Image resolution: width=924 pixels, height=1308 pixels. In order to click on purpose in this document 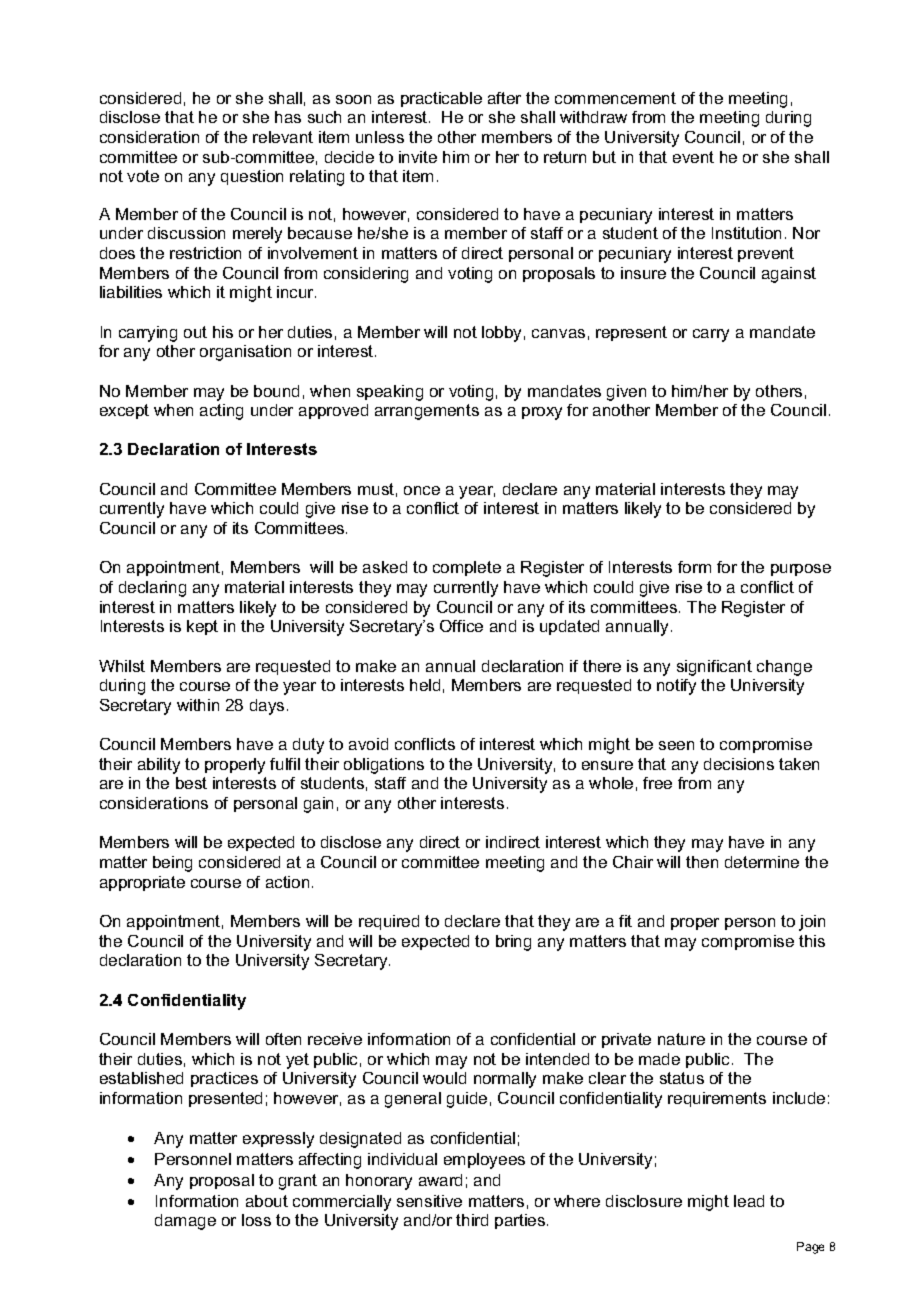, I will do `click(801, 570)`.
